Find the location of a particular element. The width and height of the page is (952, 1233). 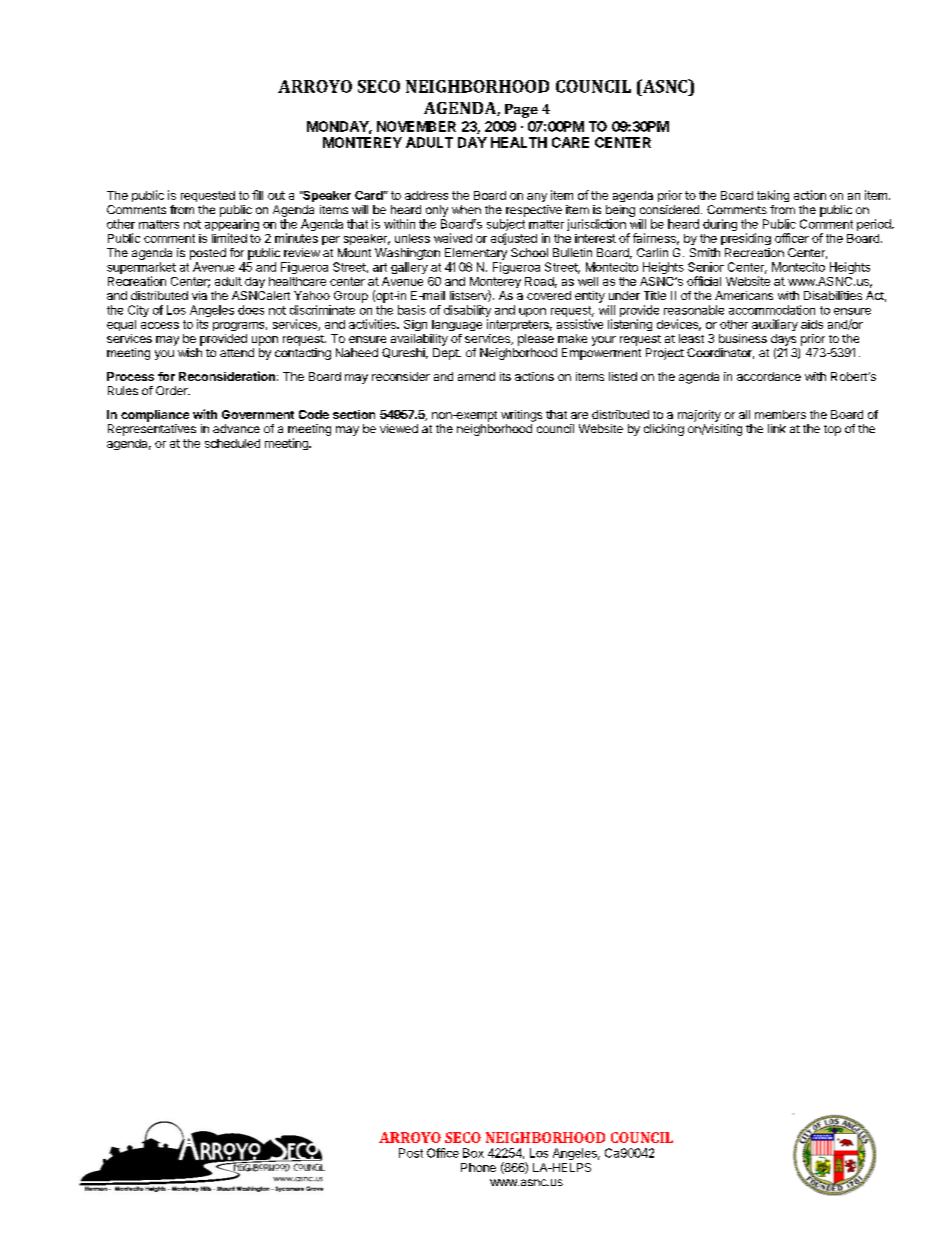

Phone is located at coordinates (478, 1167).
